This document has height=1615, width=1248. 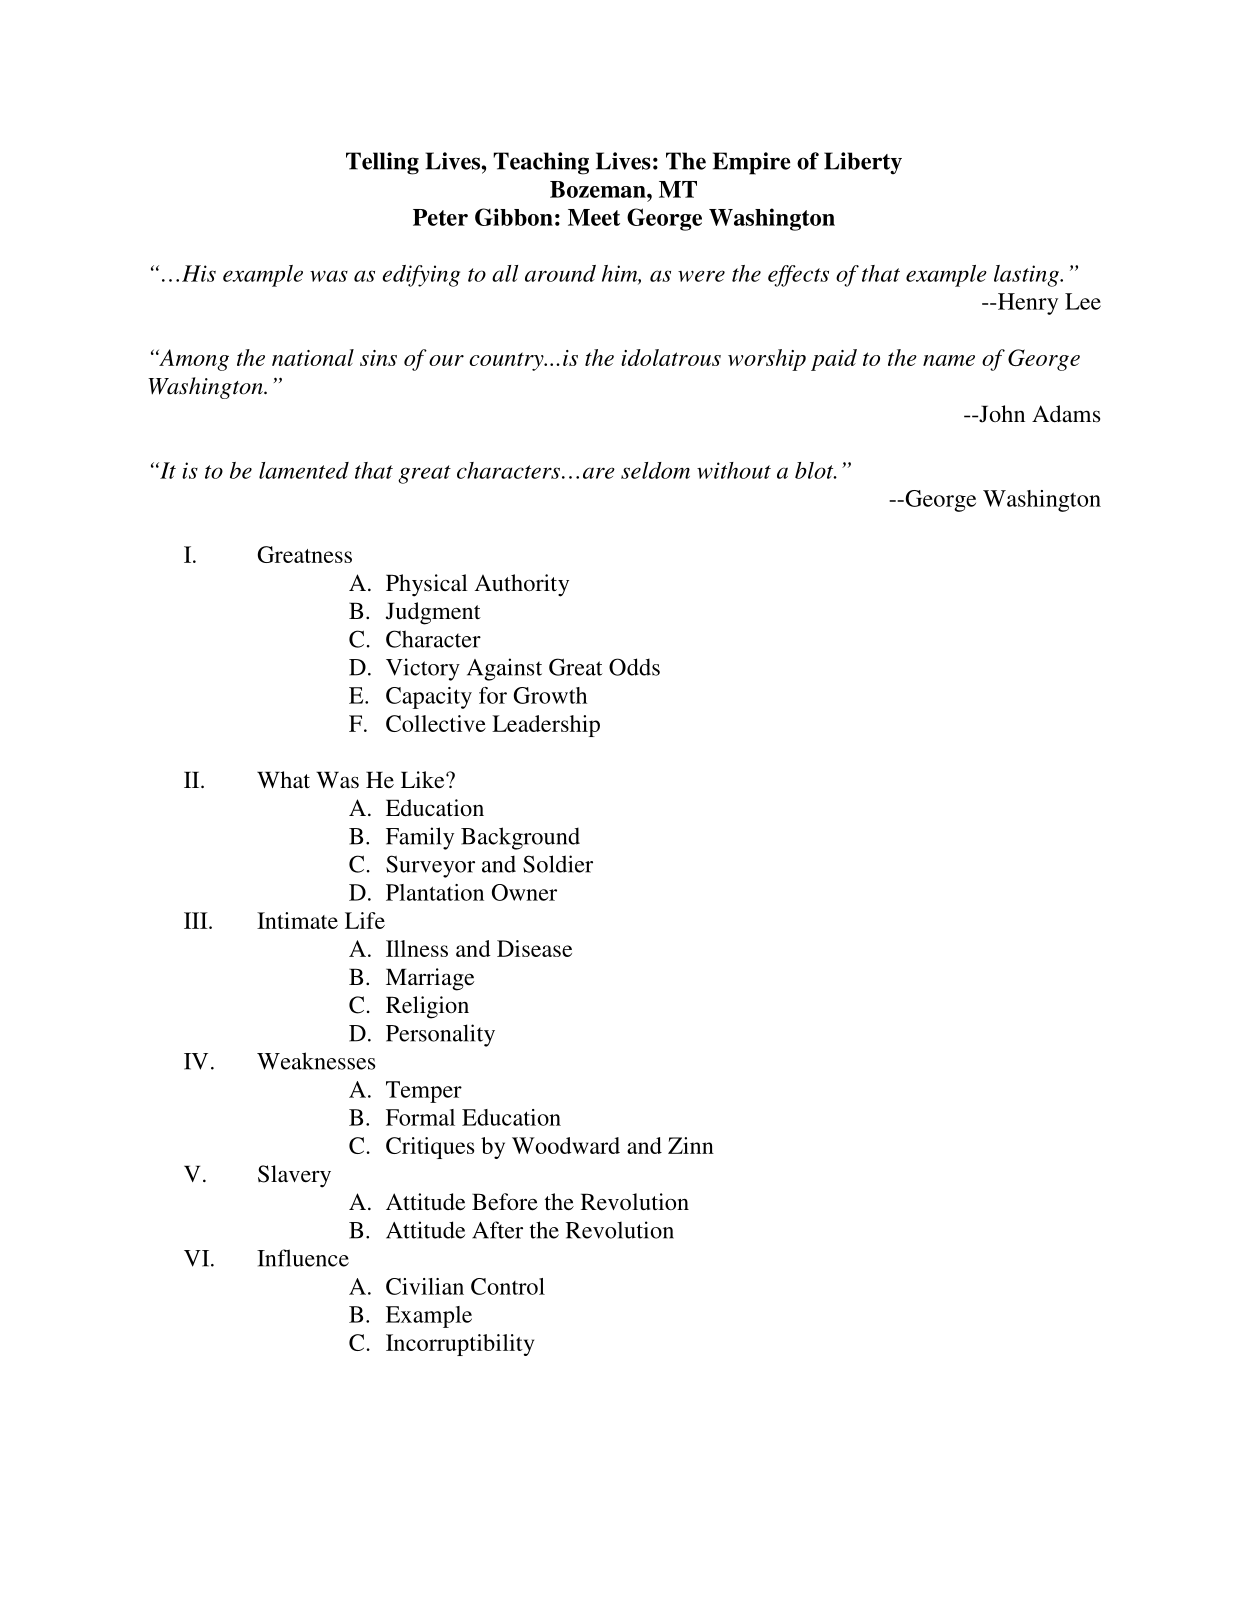 I want to click on What, so click(x=283, y=779).
